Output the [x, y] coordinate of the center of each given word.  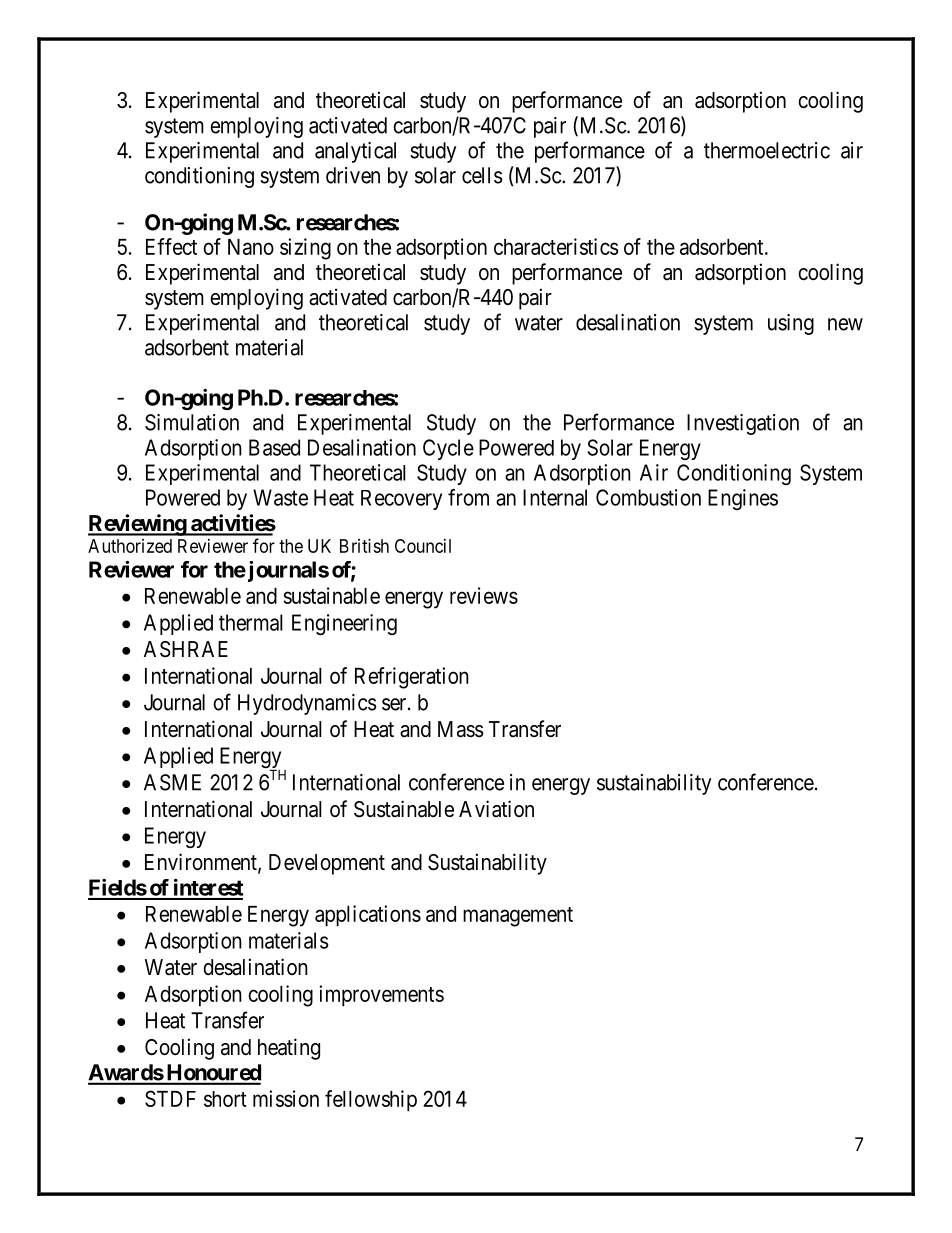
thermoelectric [767, 150]
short [225, 1099]
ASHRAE [186, 649]
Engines [743, 499]
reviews [484, 595]
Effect [171, 246]
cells [482, 175]
